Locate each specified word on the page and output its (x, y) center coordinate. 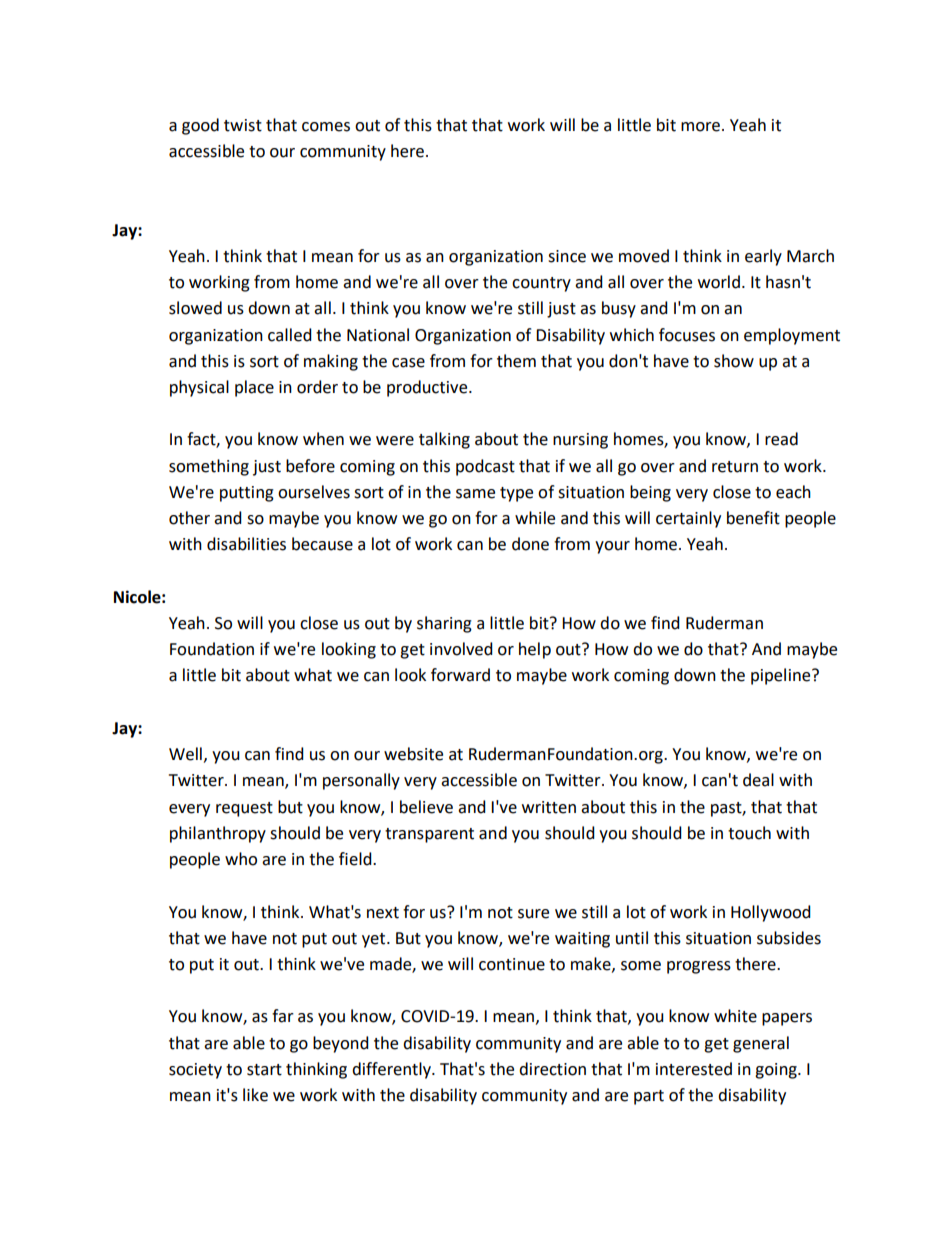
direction (552, 1069)
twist (243, 125)
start (264, 1070)
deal (758, 780)
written (549, 807)
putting (247, 494)
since (567, 256)
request (244, 809)
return (735, 467)
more (700, 127)
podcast (485, 467)
